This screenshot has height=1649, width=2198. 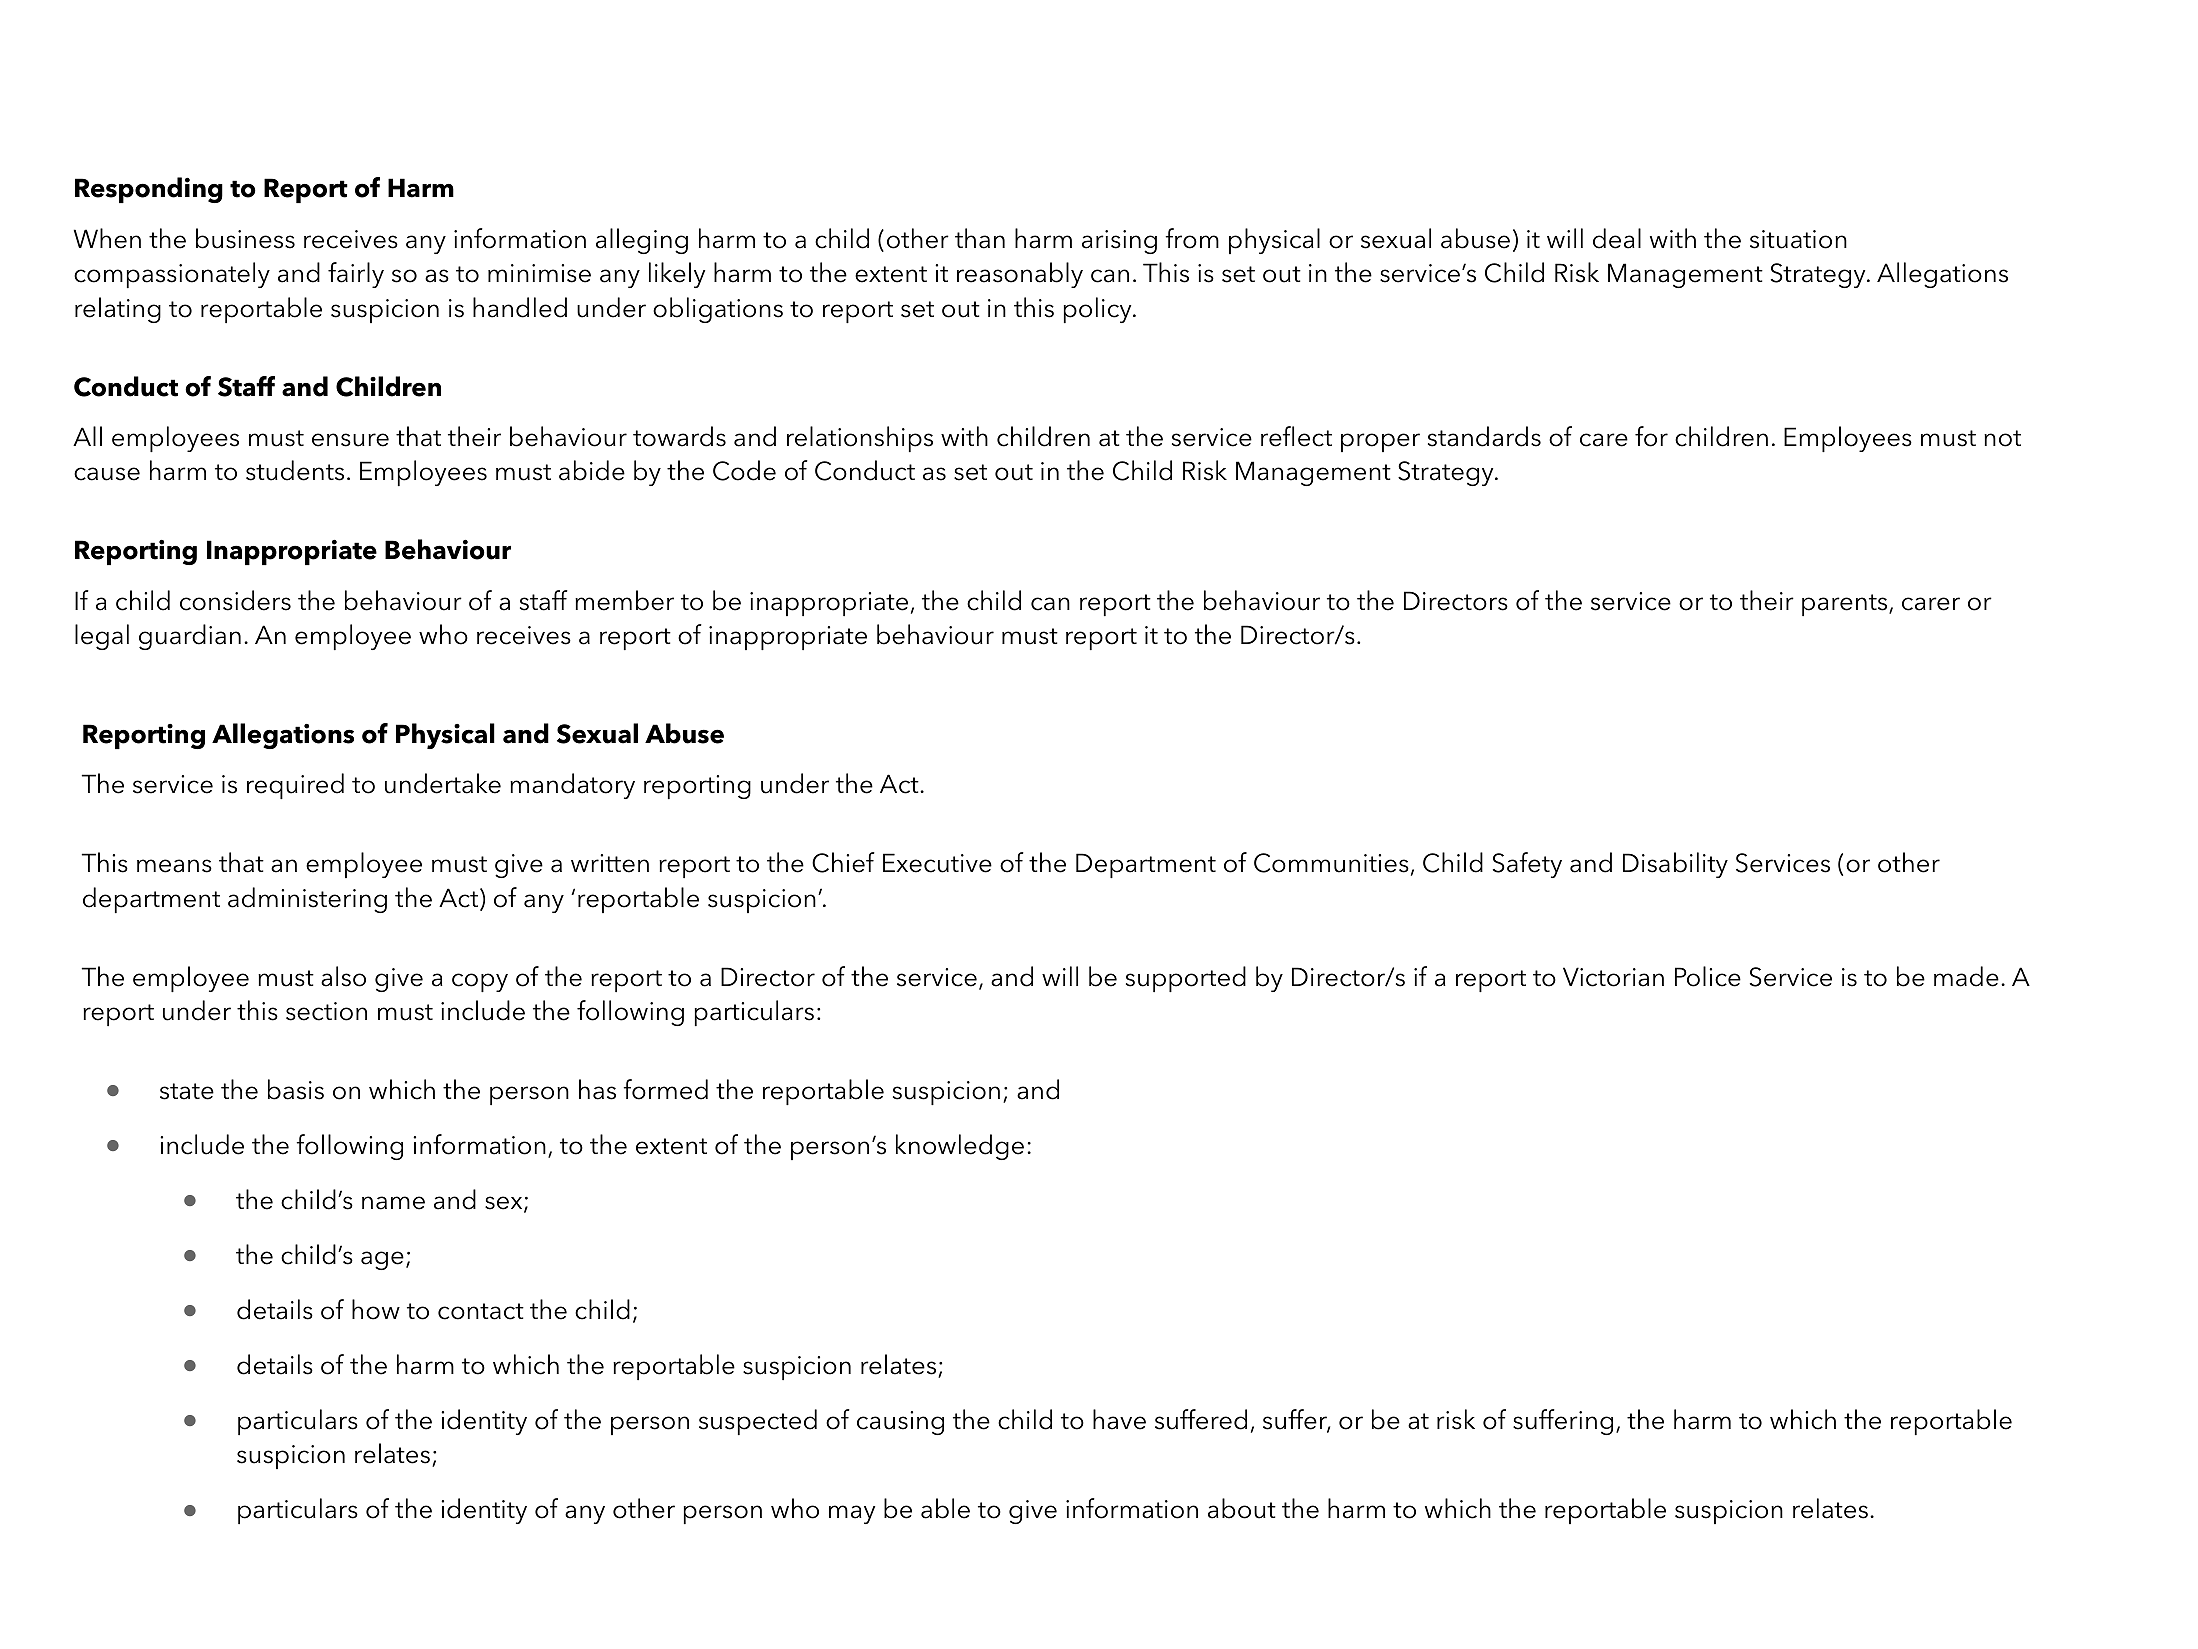 What do you see at coordinates (1846, 605) in the screenshot?
I see `parents` at bounding box center [1846, 605].
